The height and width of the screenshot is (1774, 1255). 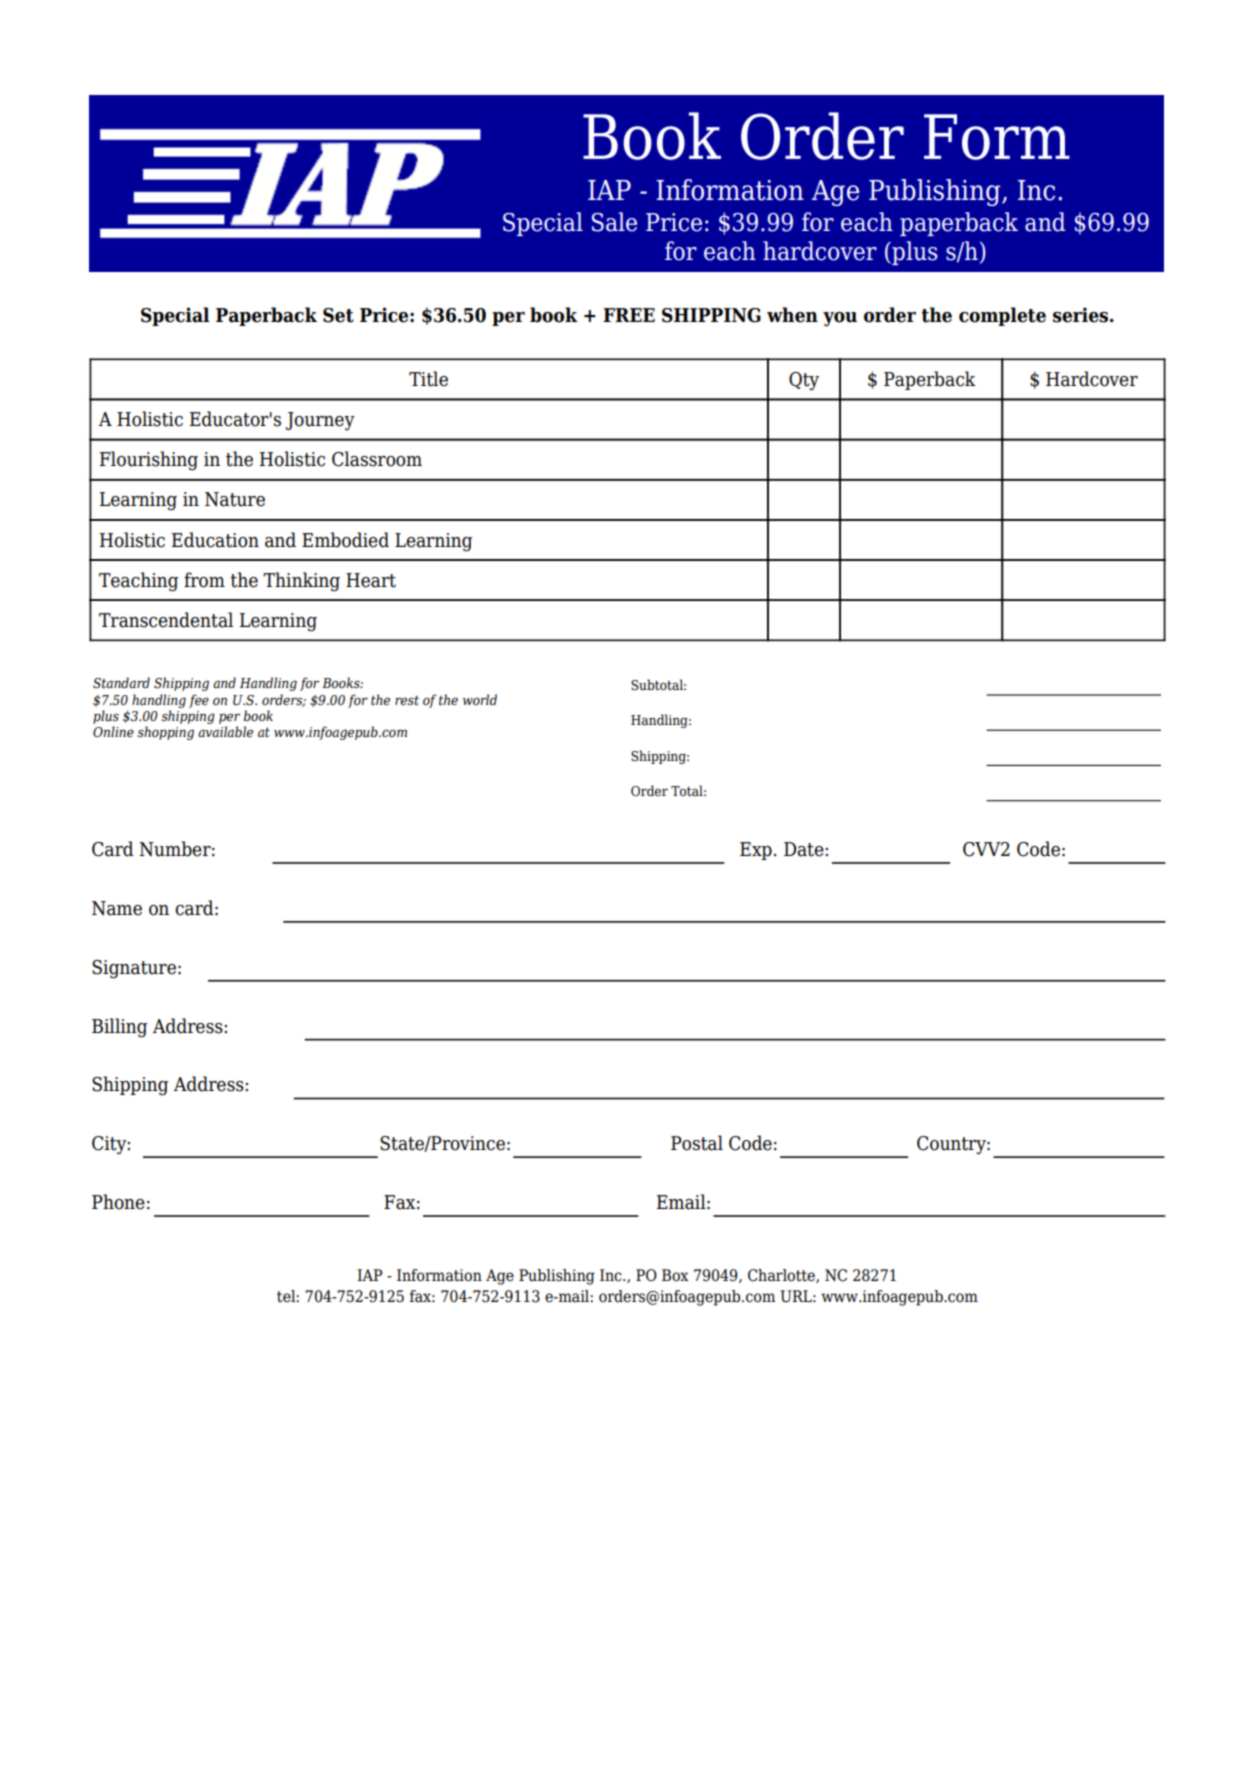 I want to click on Box, so click(x=675, y=1275).
